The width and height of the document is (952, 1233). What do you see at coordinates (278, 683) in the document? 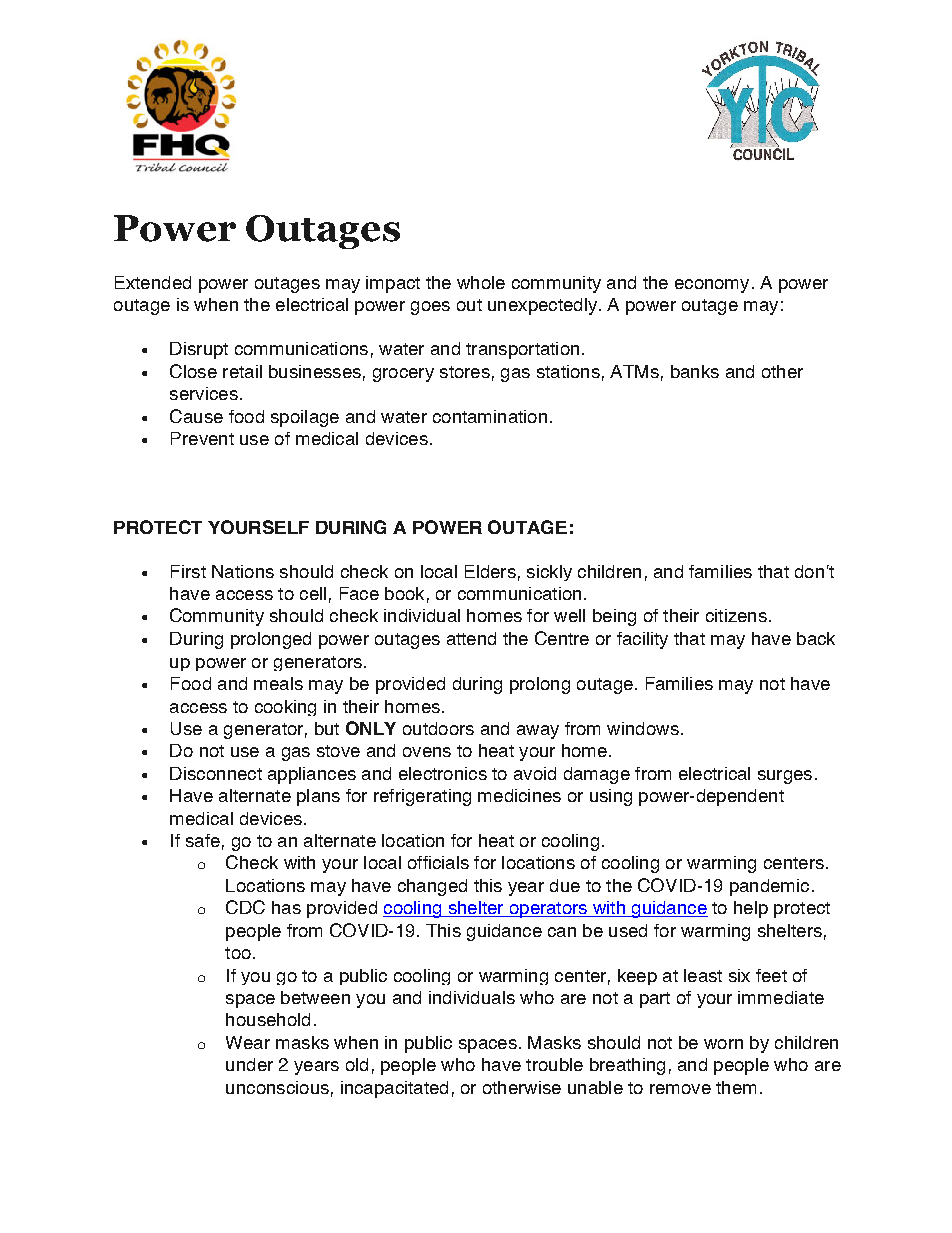
I see `meals` at bounding box center [278, 683].
